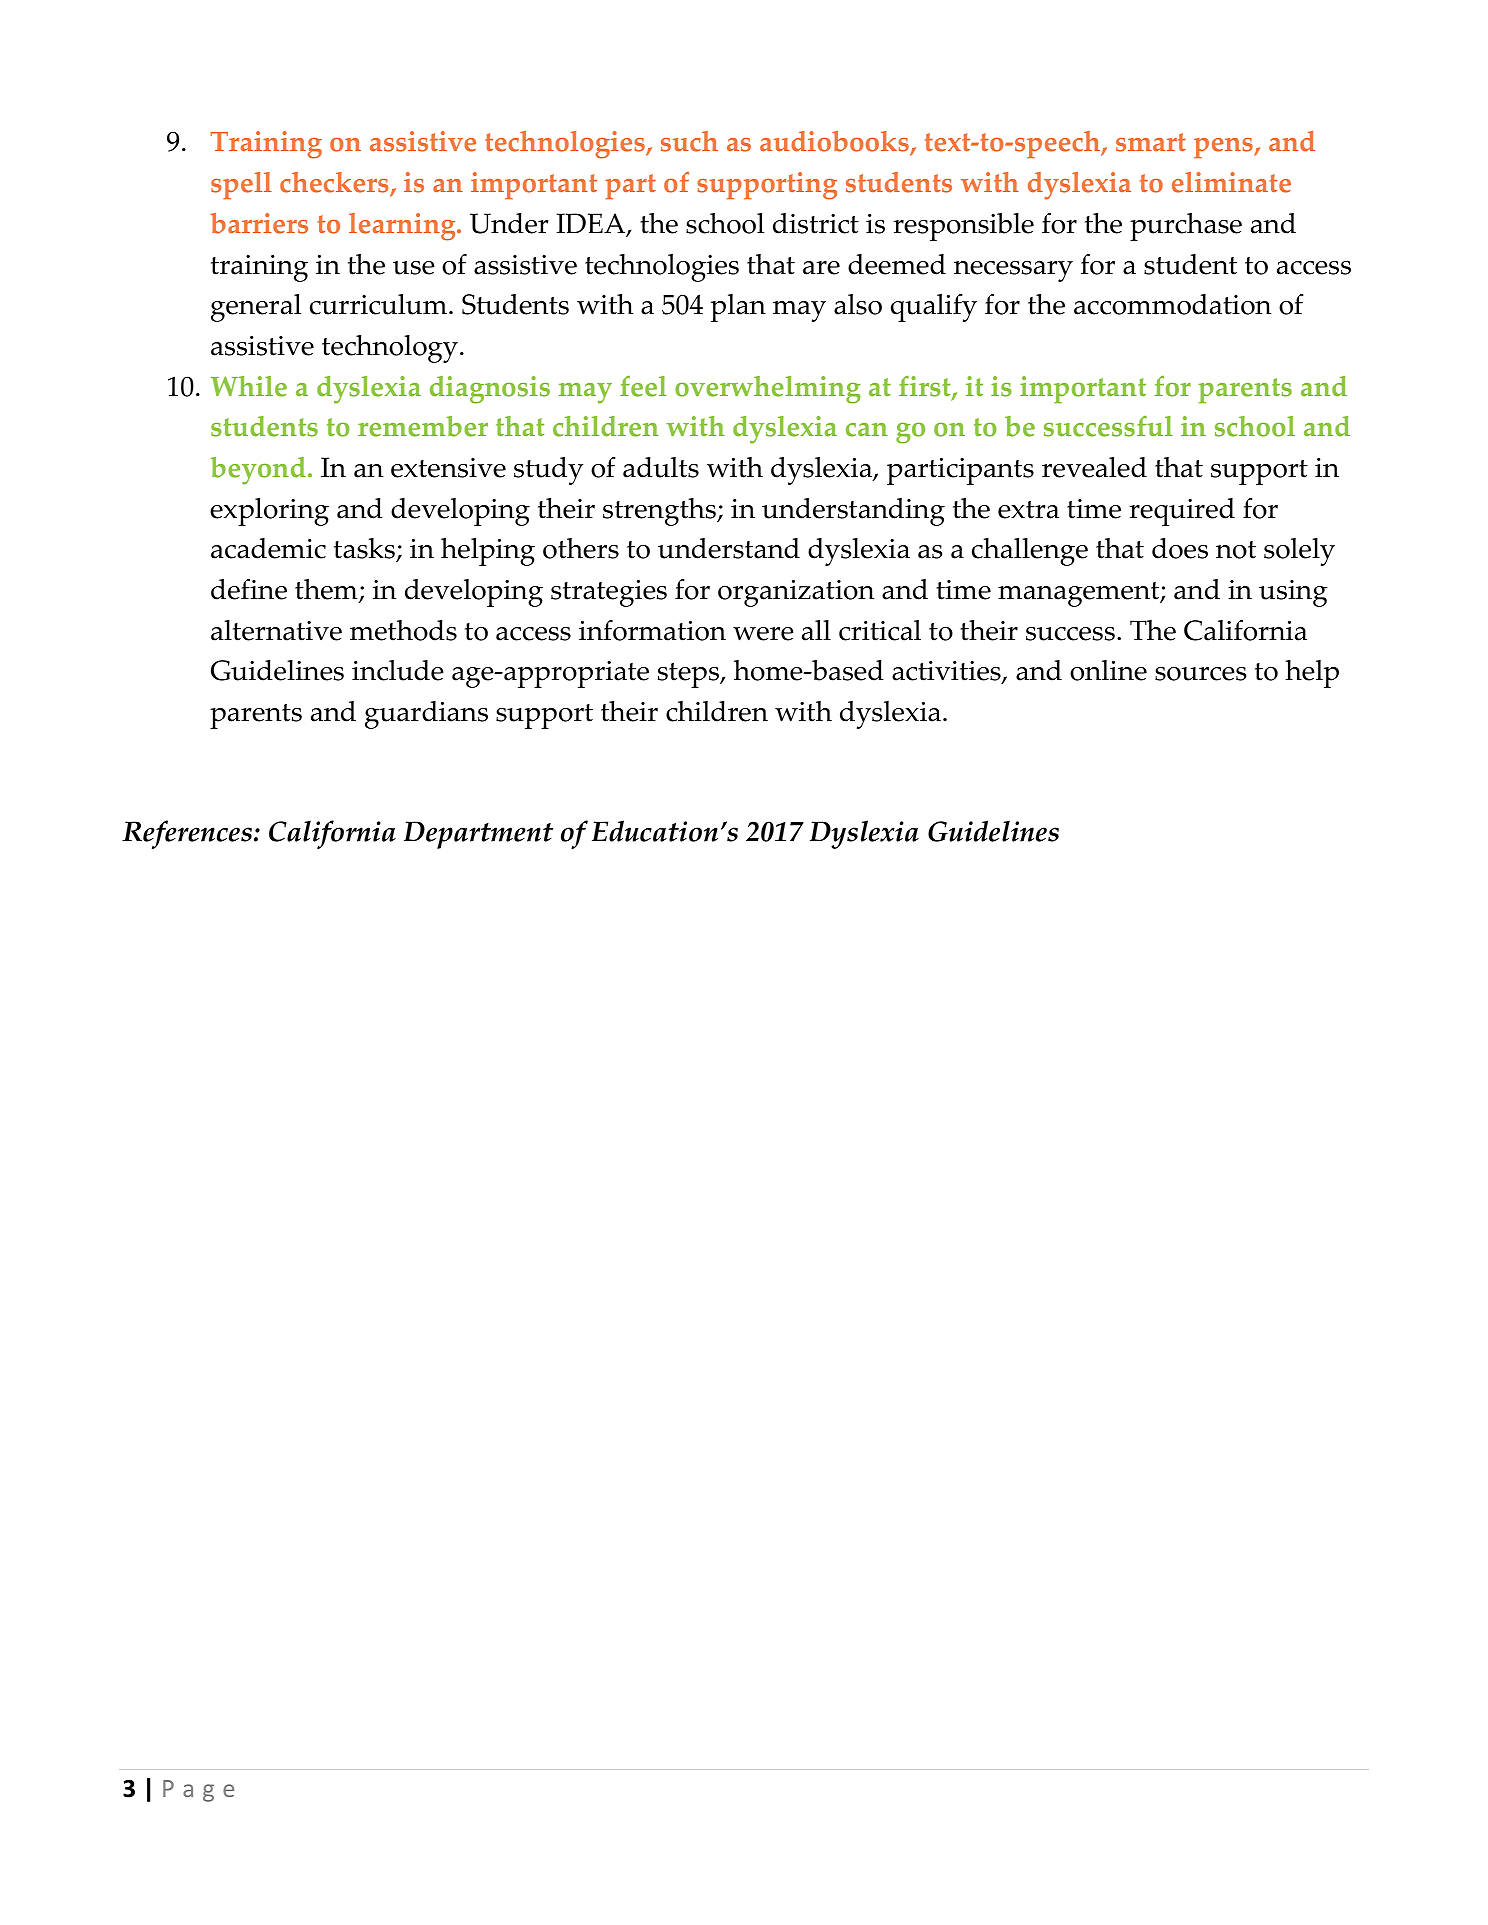 Image resolution: width=1488 pixels, height=1925 pixels. Describe the element at coordinates (816, 223) in the screenshot. I see `district` at that location.
